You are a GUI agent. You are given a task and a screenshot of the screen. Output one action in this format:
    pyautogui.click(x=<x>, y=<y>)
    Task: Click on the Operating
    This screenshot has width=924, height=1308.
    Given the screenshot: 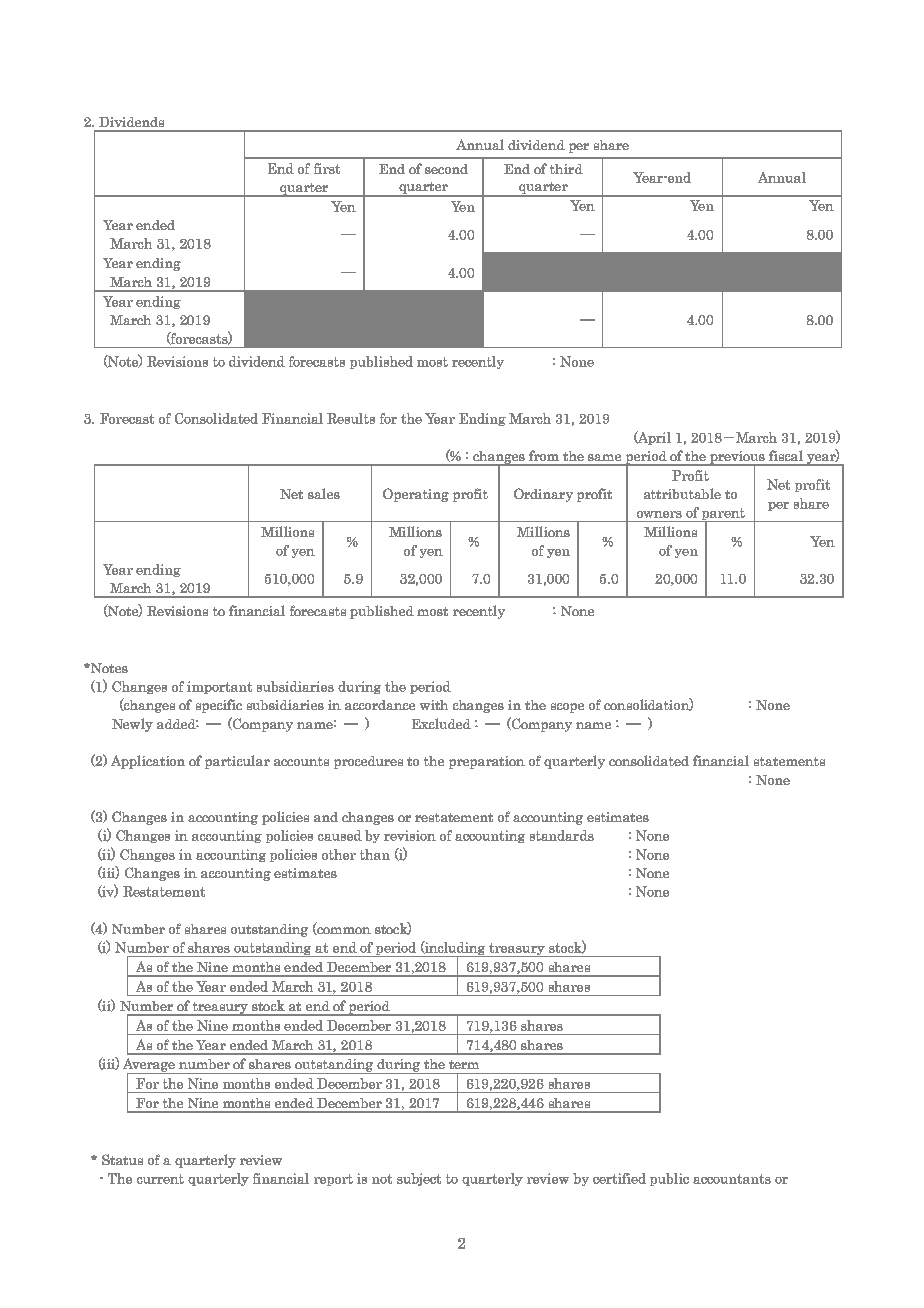 What is the action you would take?
    pyautogui.click(x=416, y=495)
